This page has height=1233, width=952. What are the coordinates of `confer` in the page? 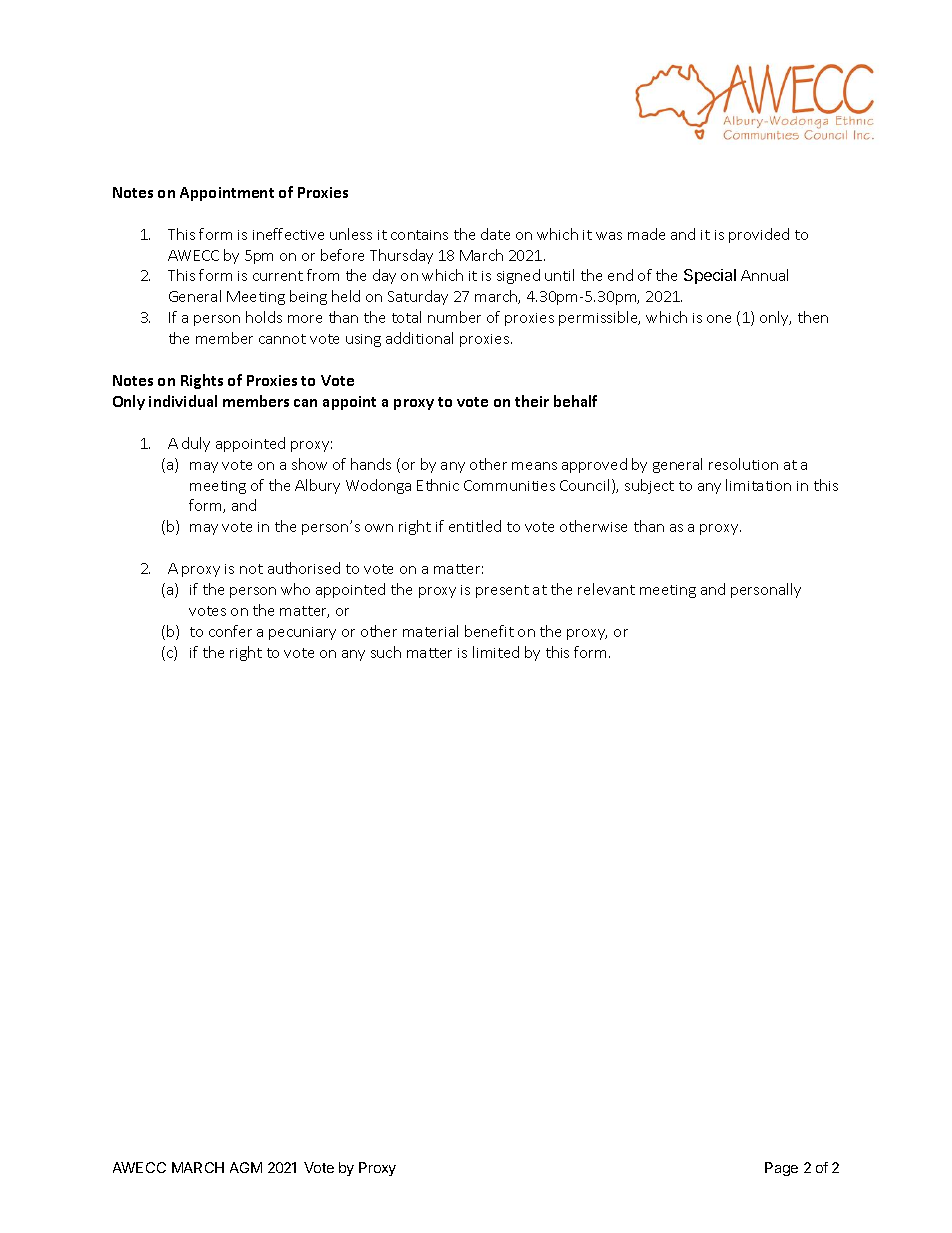 It's located at (230, 631).
